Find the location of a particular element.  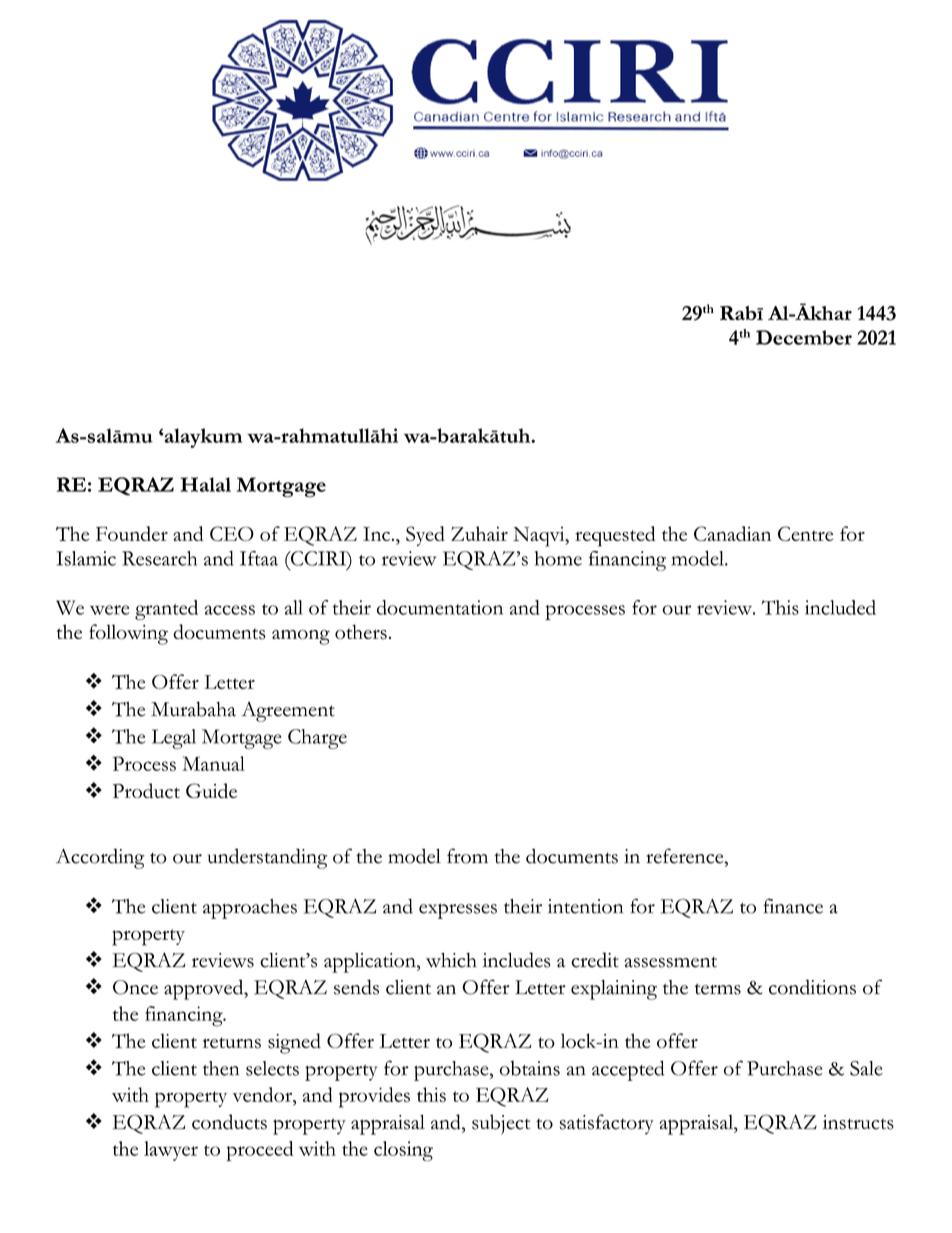

finance is located at coordinates (793, 906).
